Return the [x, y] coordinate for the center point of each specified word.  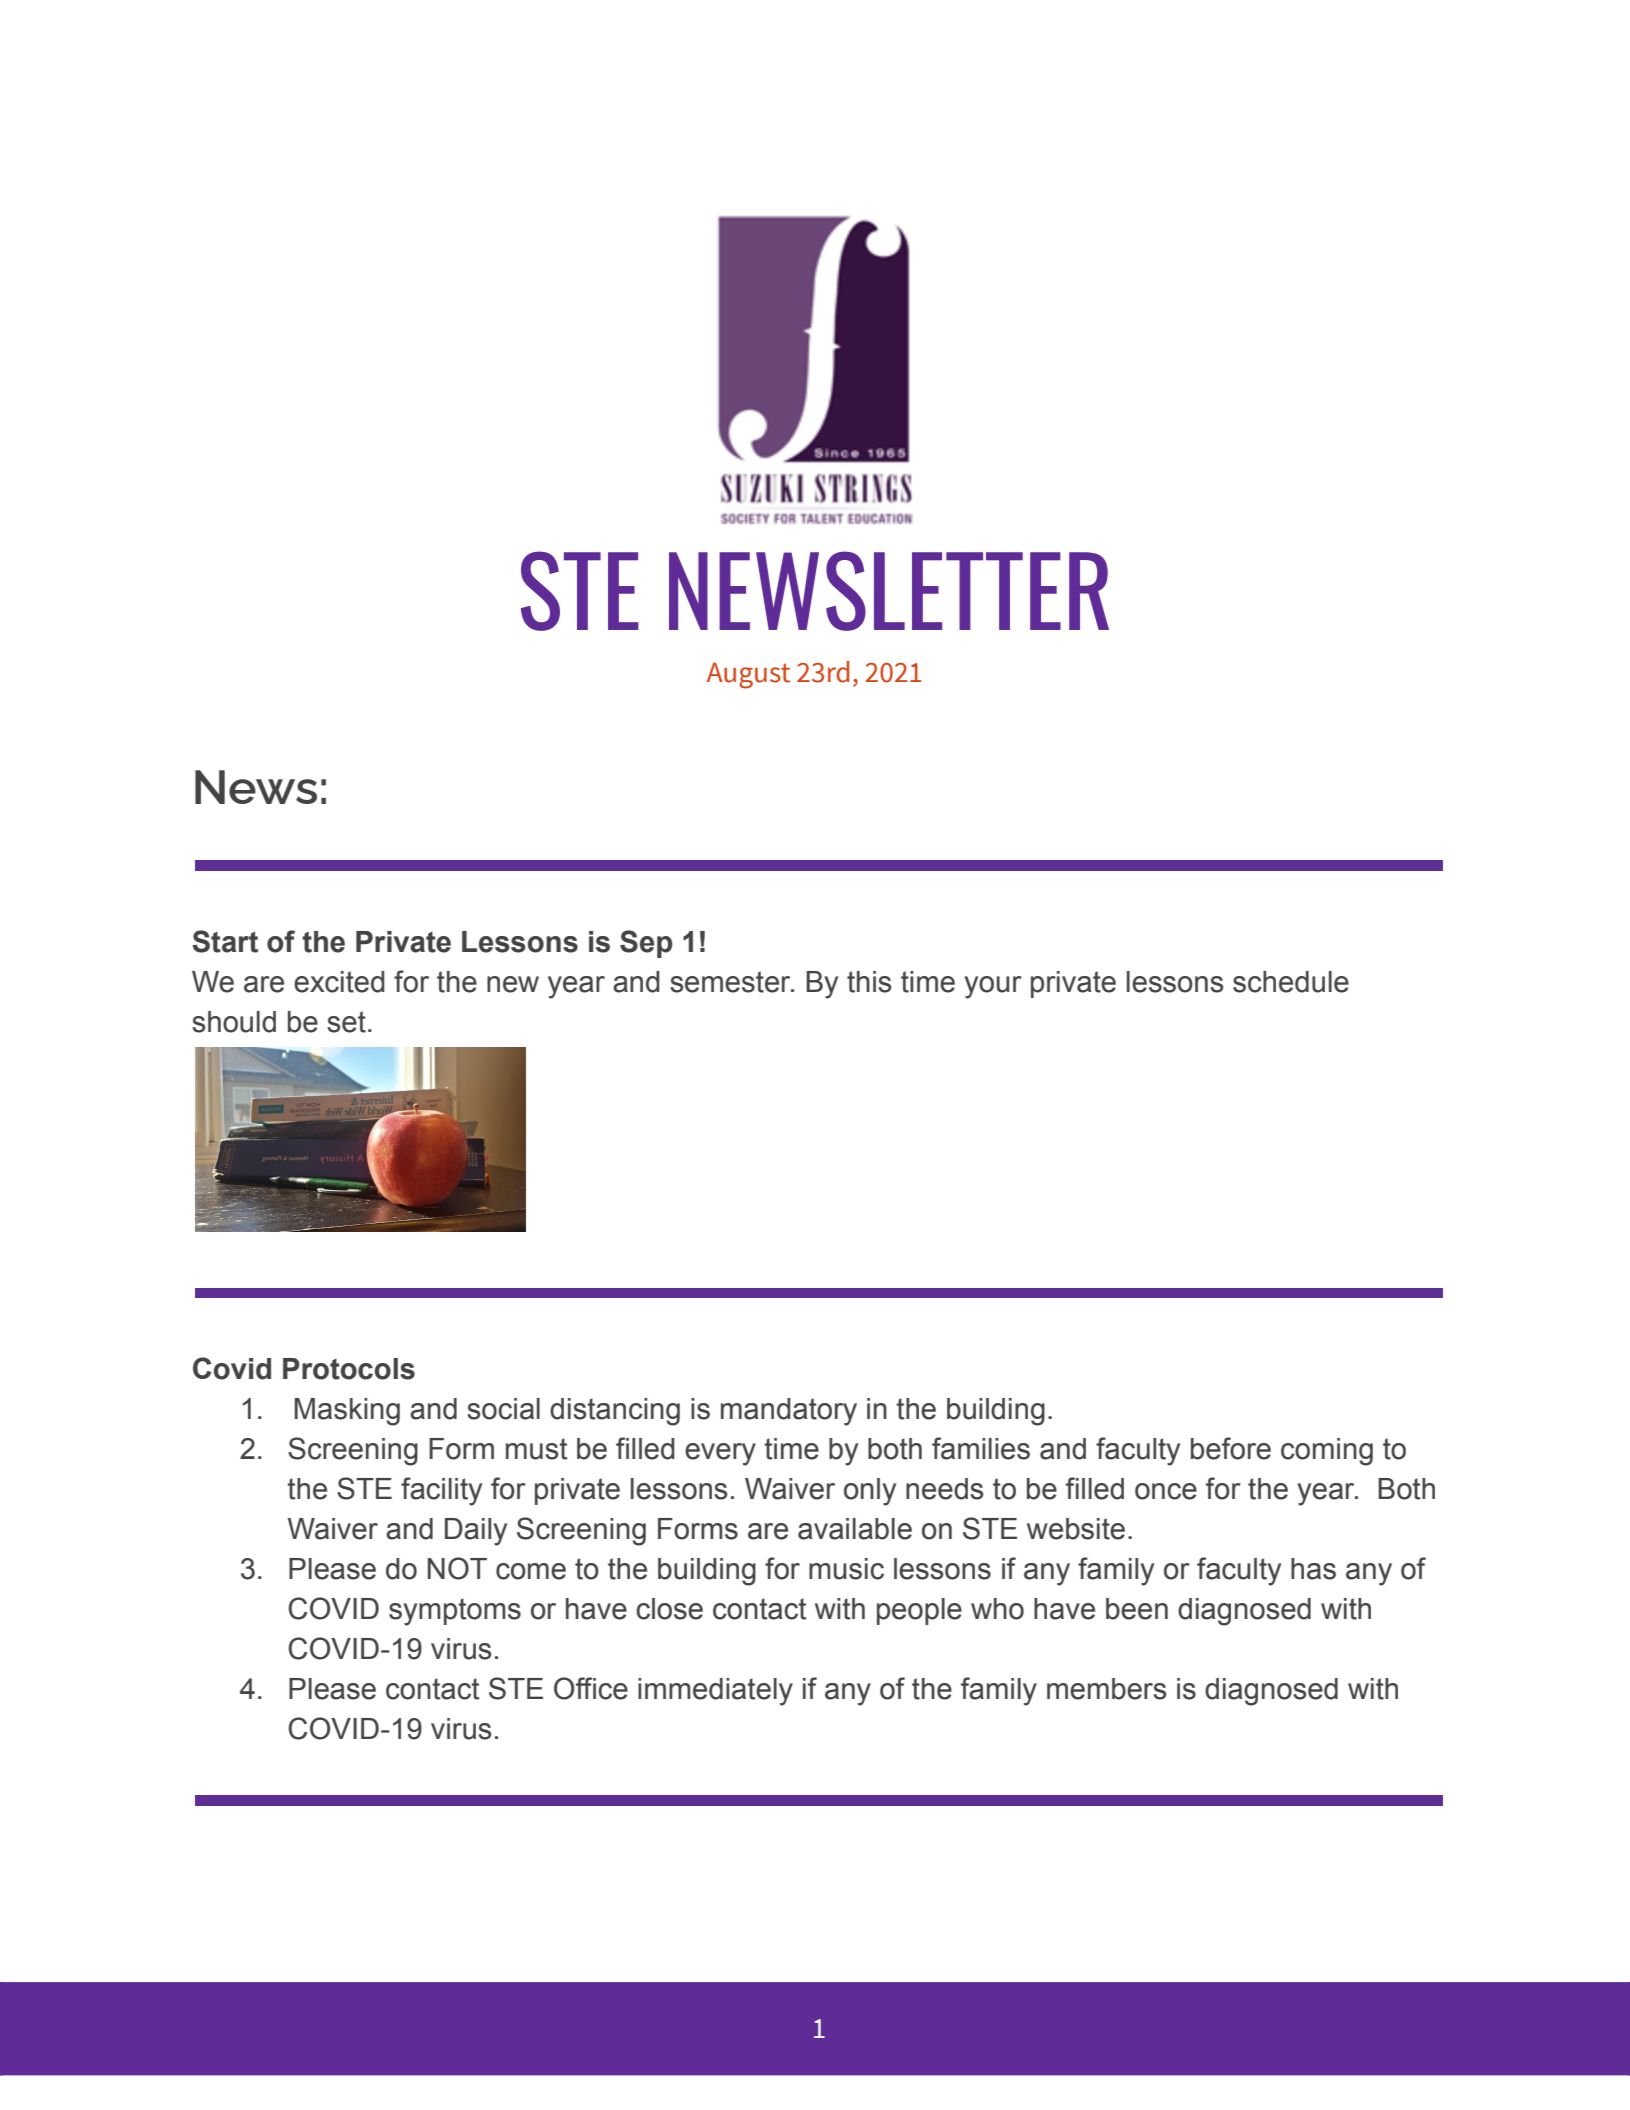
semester [731, 982]
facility [441, 1491]
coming [1327, 1452]
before [1231, 1448]
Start [225, 941]
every [720, 1454]
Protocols [349, 1369]
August [748, 676]
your [993, 987]
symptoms [455, 1612]
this [869, 982]
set [346, 1022]
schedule [1291, 982]
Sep [646, 944]
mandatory [789, 1412]
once [1166, 1491]
